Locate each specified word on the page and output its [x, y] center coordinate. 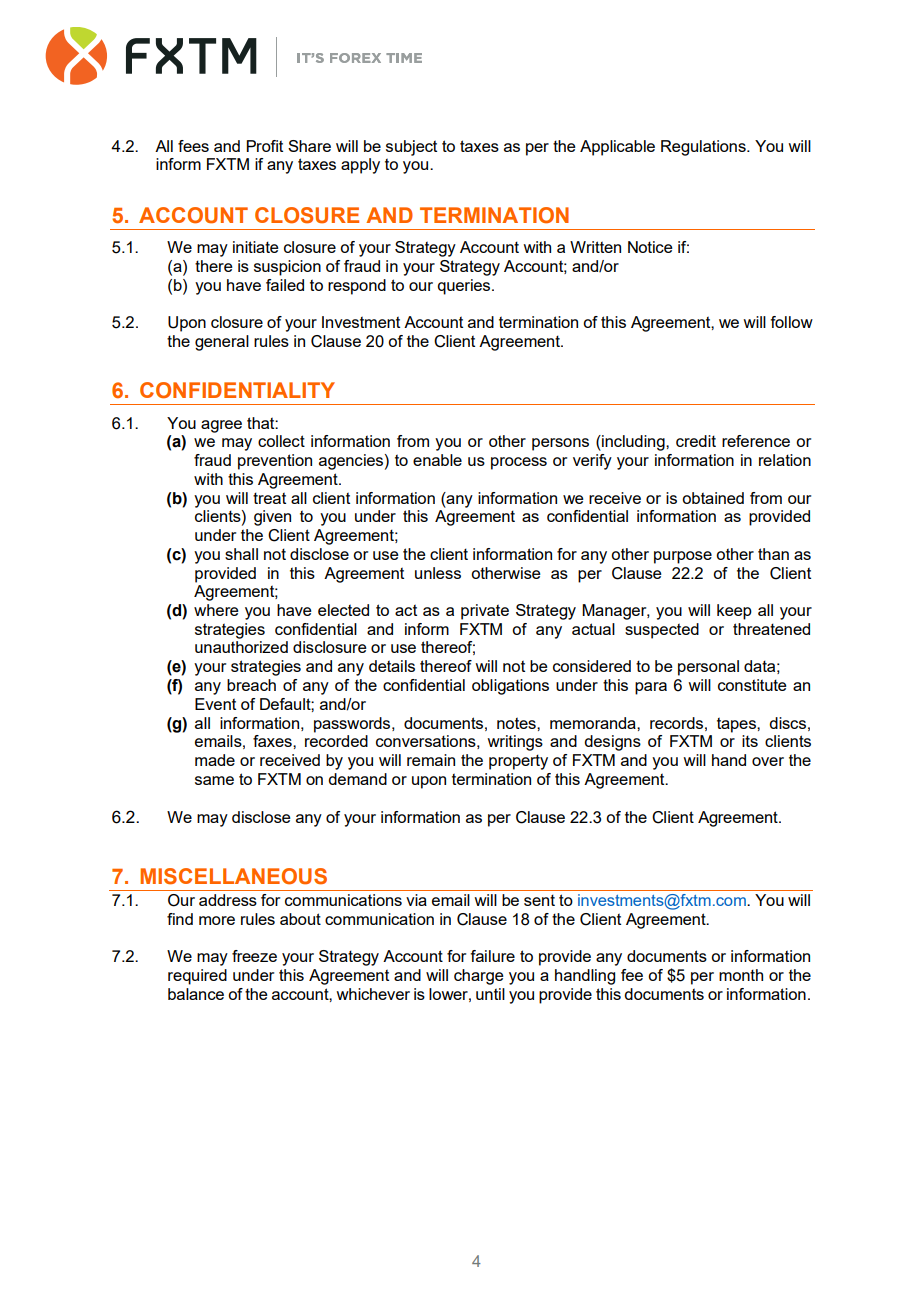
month [741, 975]
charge [479, 977]
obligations [510, 687]
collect [281, 441]
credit [696, 441]
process [519, 463]
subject [411, 148]
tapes [737, 725]
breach [251, 685]
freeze [254, 956]
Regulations [704, 148]
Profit [265, 146]
